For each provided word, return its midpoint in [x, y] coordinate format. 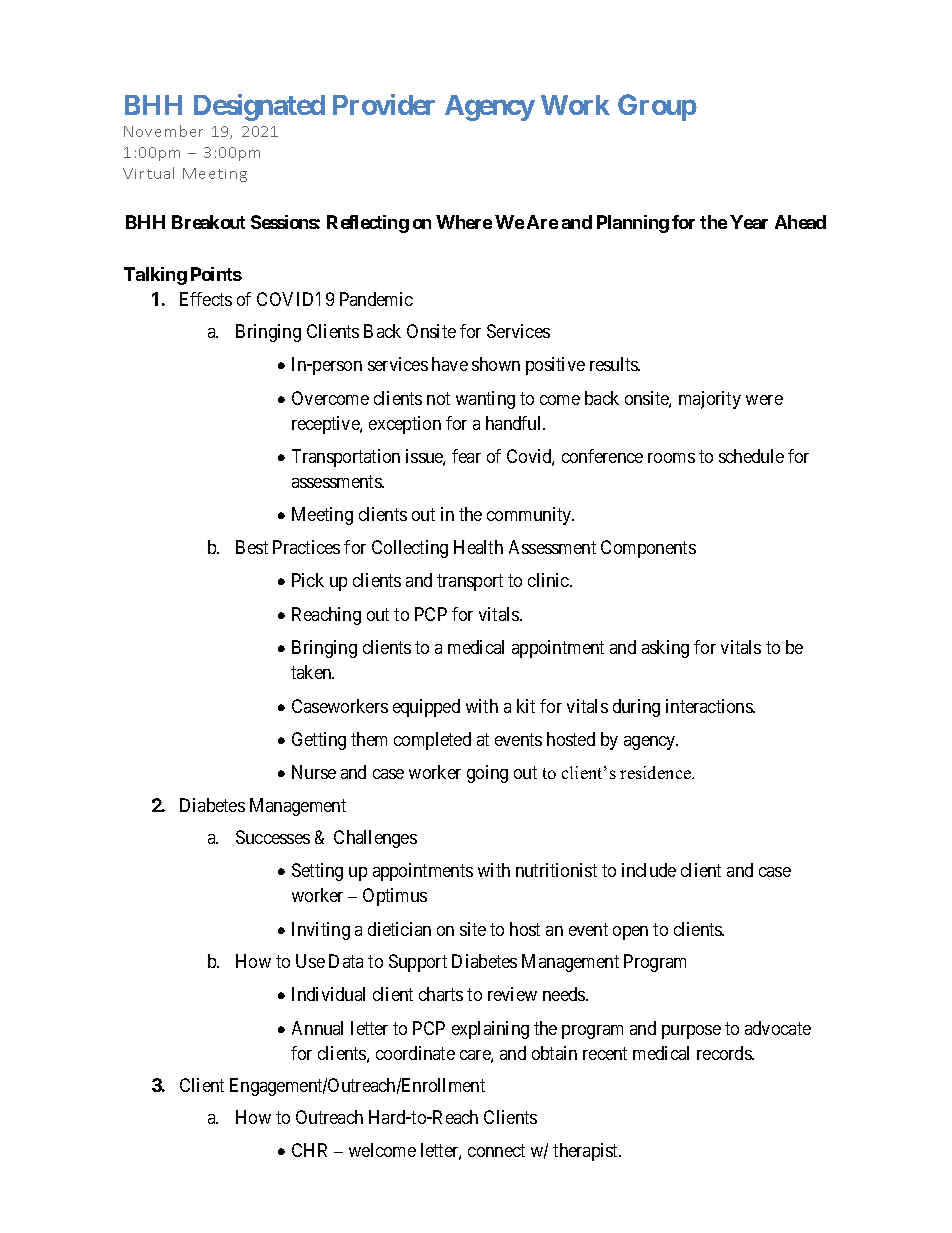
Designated [259, 107]
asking [665, 649]
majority [710, 400]
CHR [309, 1150]
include [649, 870]
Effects [206, 299]
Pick [308, 580]
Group [657, 107]
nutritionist [556, 870]
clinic [549, 580]
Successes [273, 837]
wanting [485, 400]
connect [496, 1151]
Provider [384, 104]
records [725, 1053]
